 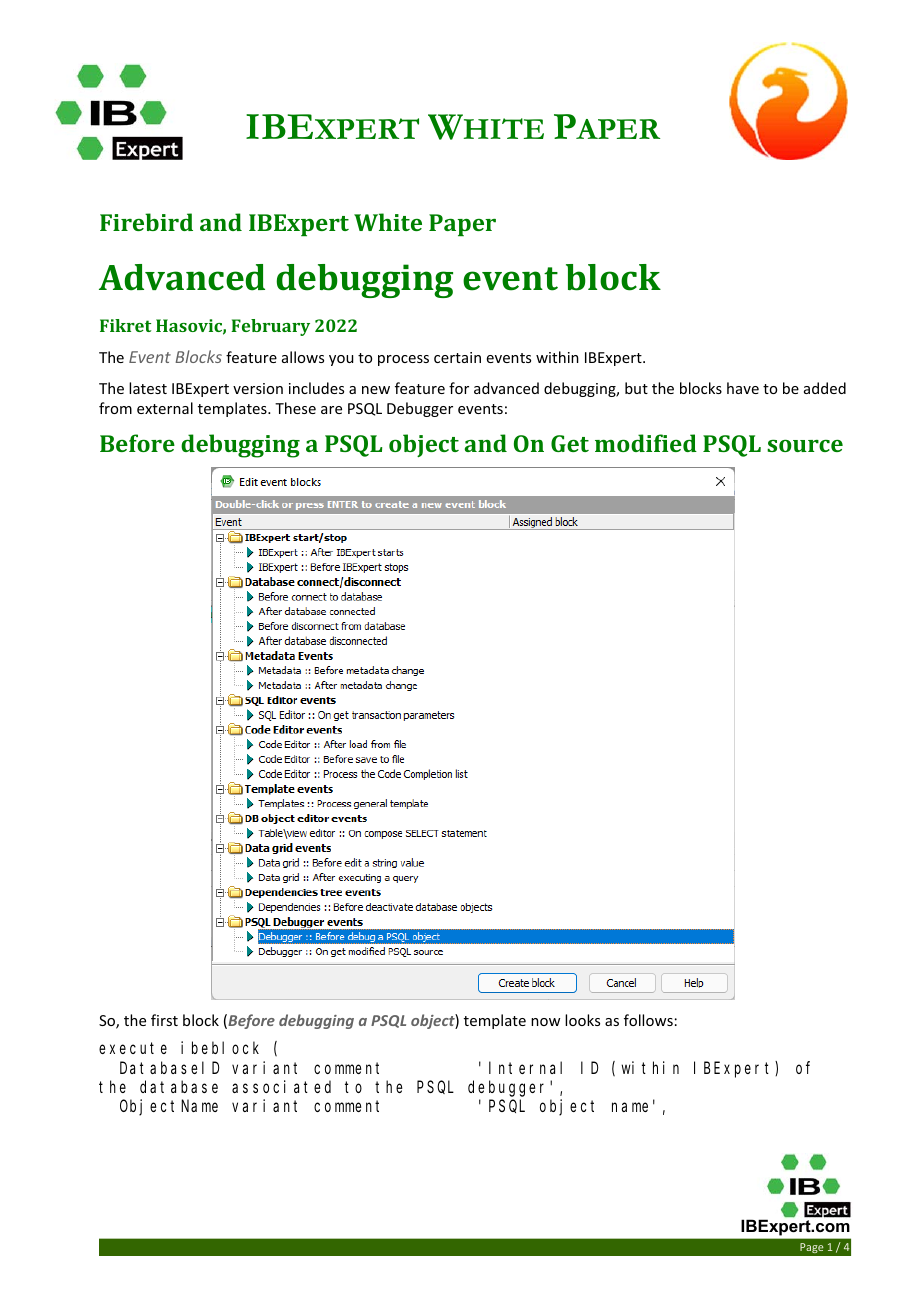 What do you see at coordinates (570, 443) in the page?
I see `Get` at bounding box center [570, 443].
